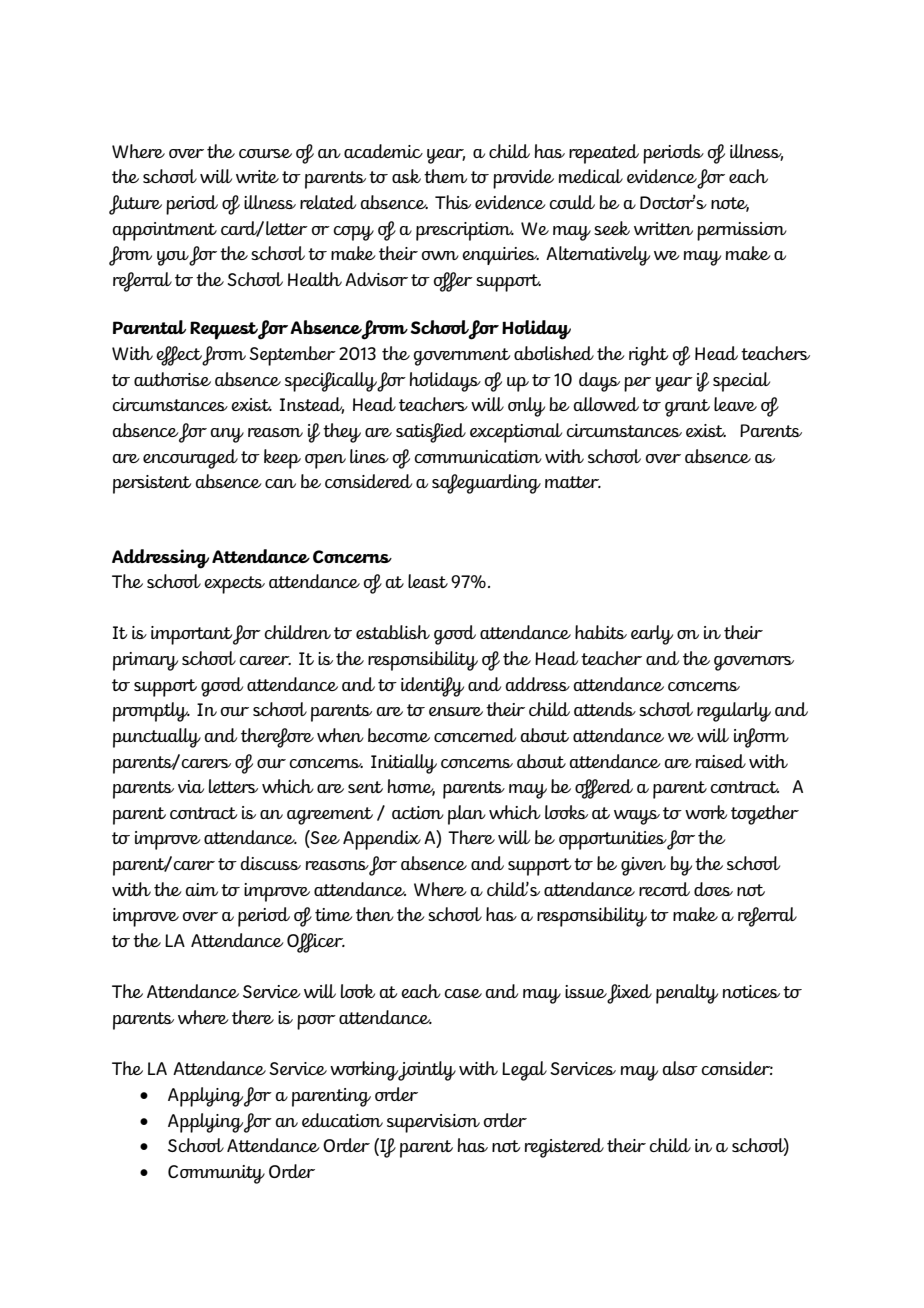 Image resolution: width=924 pixels, height=1308 pixels. What do you see at coordinates (216, 1174) in the document?
I see `Community` at bounding box center [216, 1174].
